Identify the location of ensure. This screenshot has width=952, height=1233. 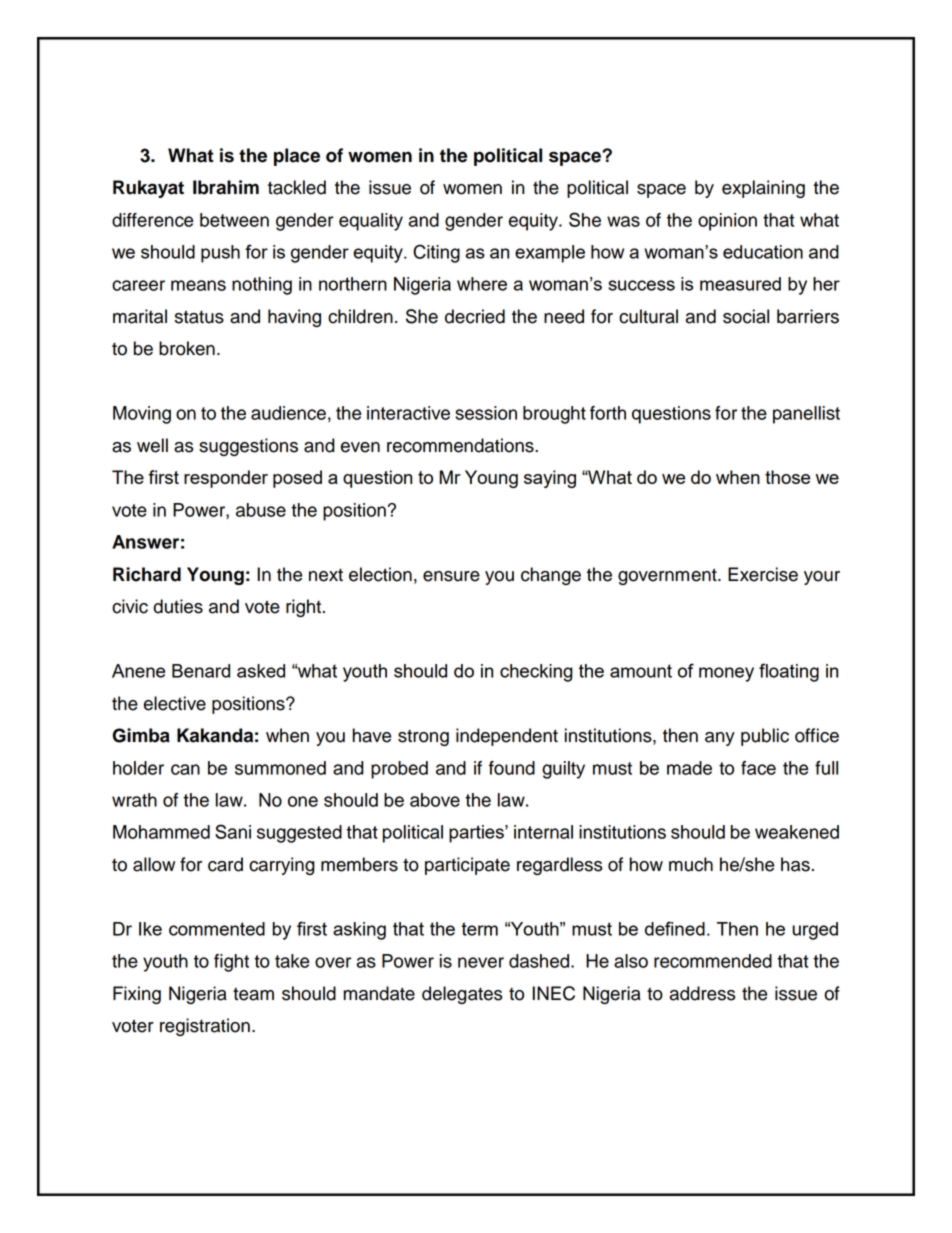
(451, 576).
